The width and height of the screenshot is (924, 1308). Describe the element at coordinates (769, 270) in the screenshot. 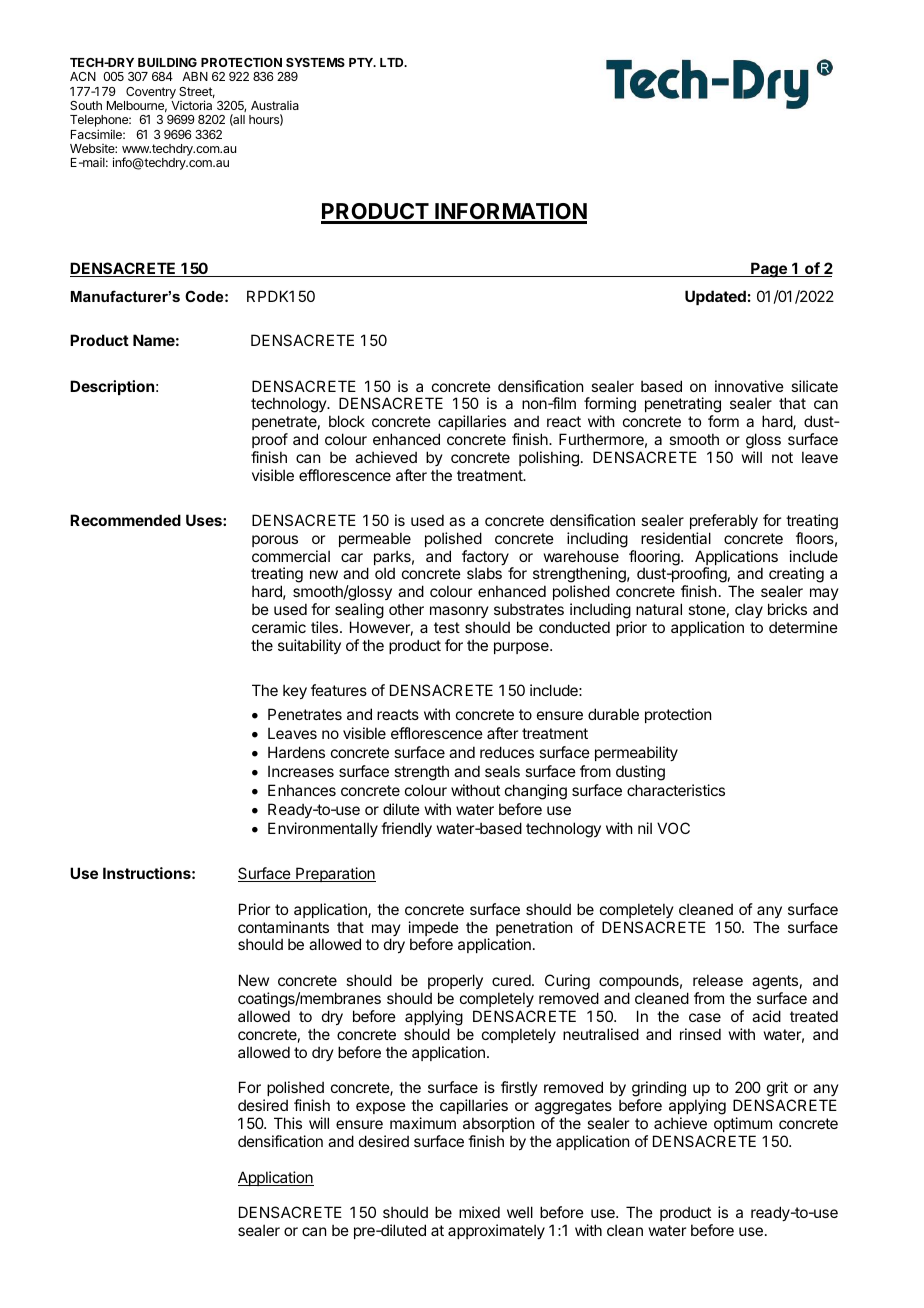

I see `Page` at that location.
